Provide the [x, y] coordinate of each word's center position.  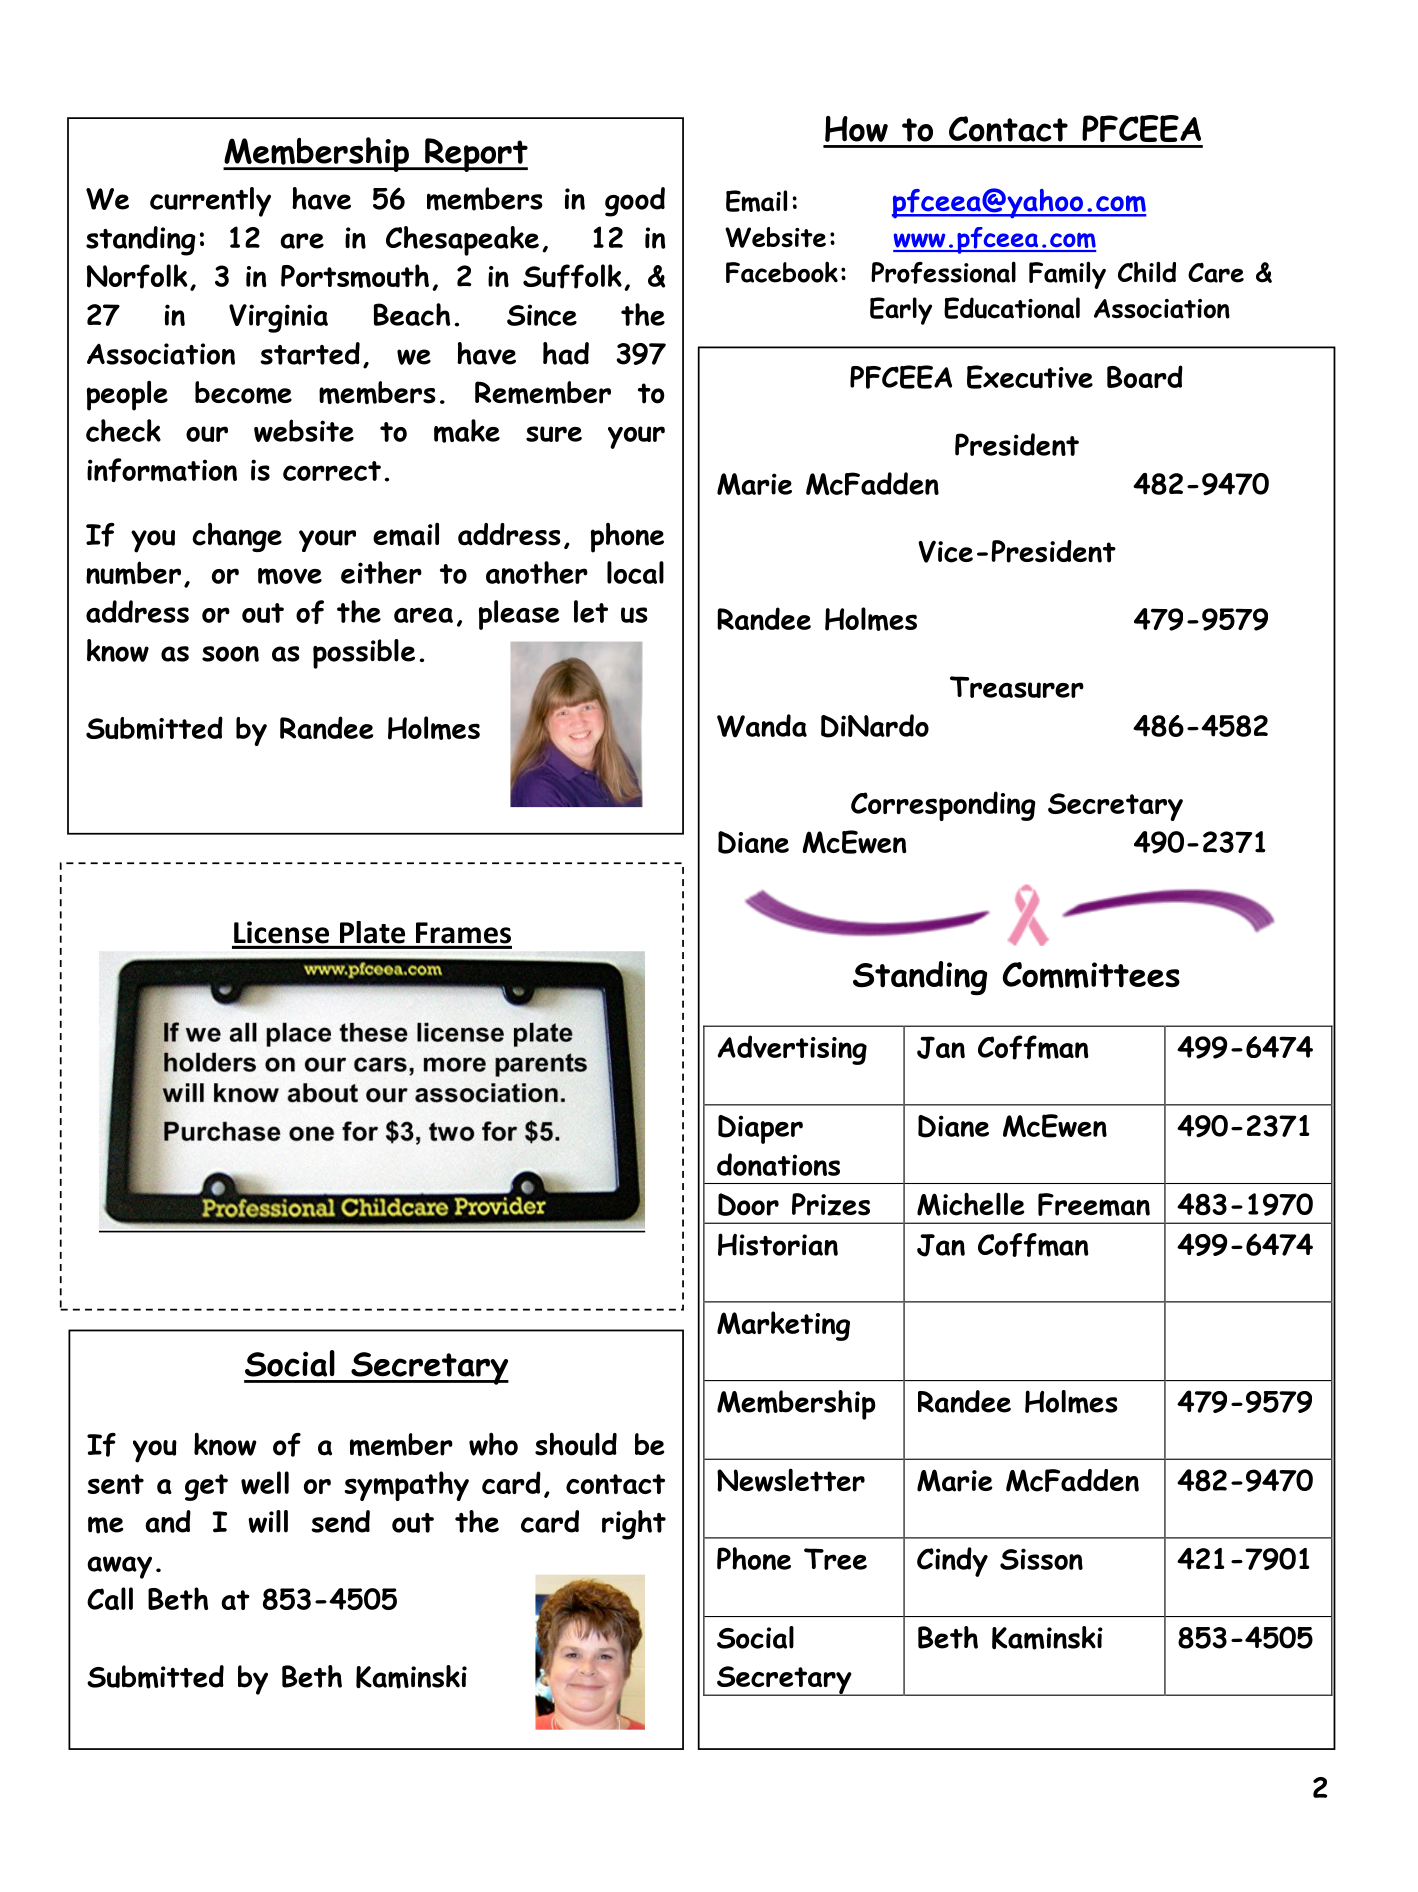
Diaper [760, 1129]
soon [230, 654]
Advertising [792, 1050]
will [268, 1521]
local [635, 572]
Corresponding [943, 806]
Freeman [1094, 1204]
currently [210, 202]
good [635, 202]
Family [1067, 275]
